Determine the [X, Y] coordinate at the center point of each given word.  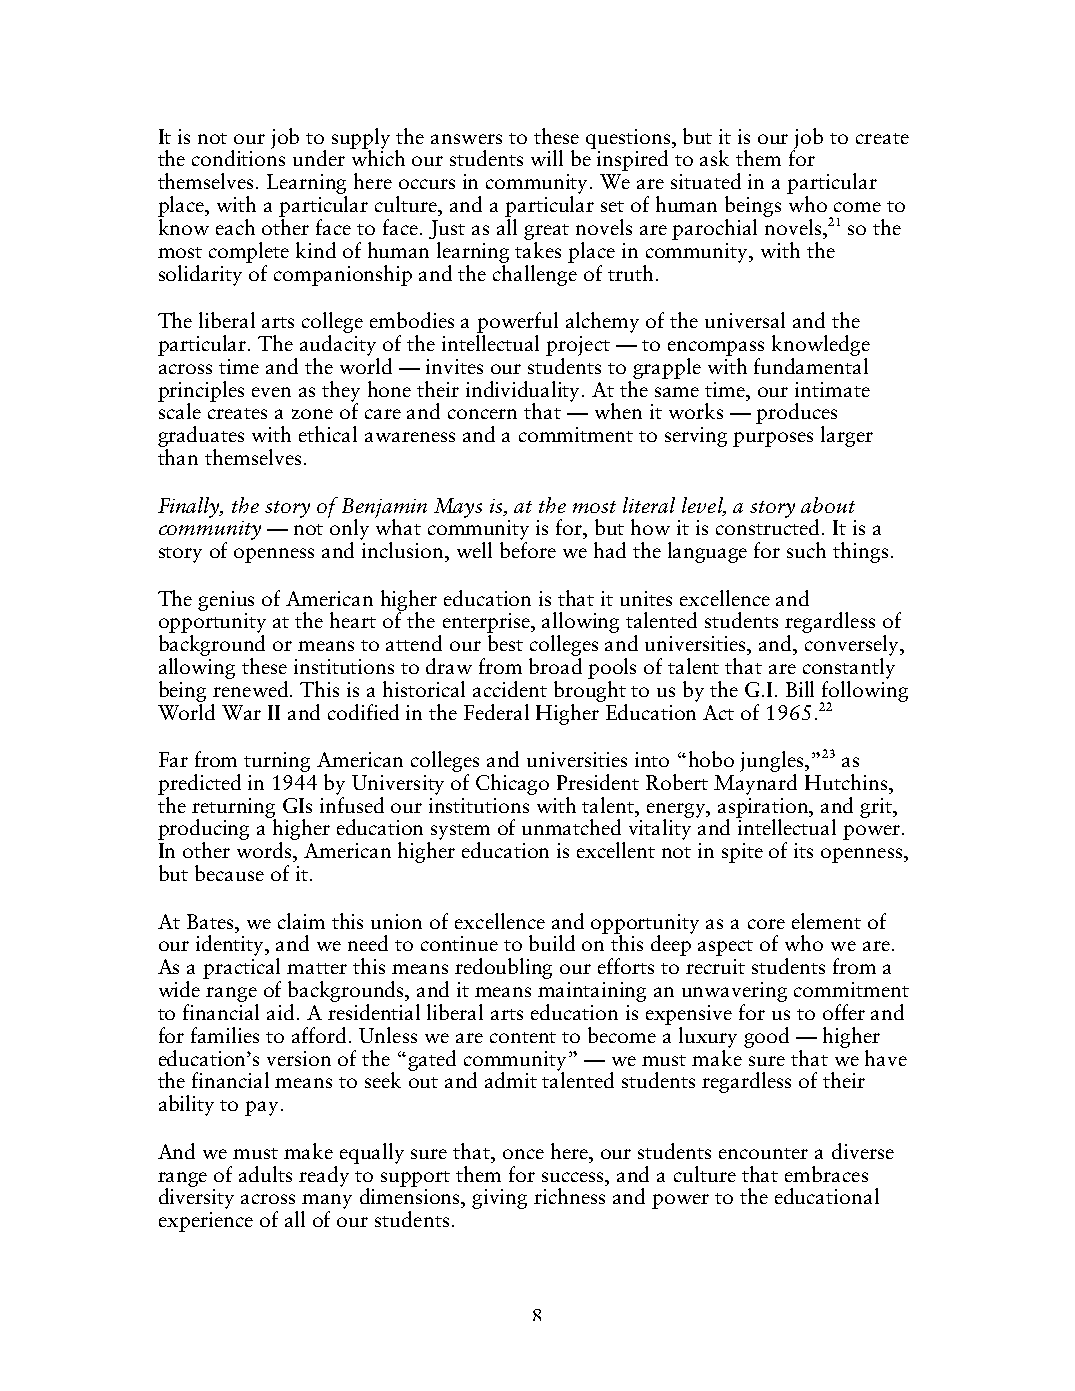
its [803, 850]
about [828, 505]
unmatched [571, 827]
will [547, 158]
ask [714, 158]
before [528, 550]
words [265, 850]
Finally [190, 507]
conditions [238, 157]
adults [265, 1174]
